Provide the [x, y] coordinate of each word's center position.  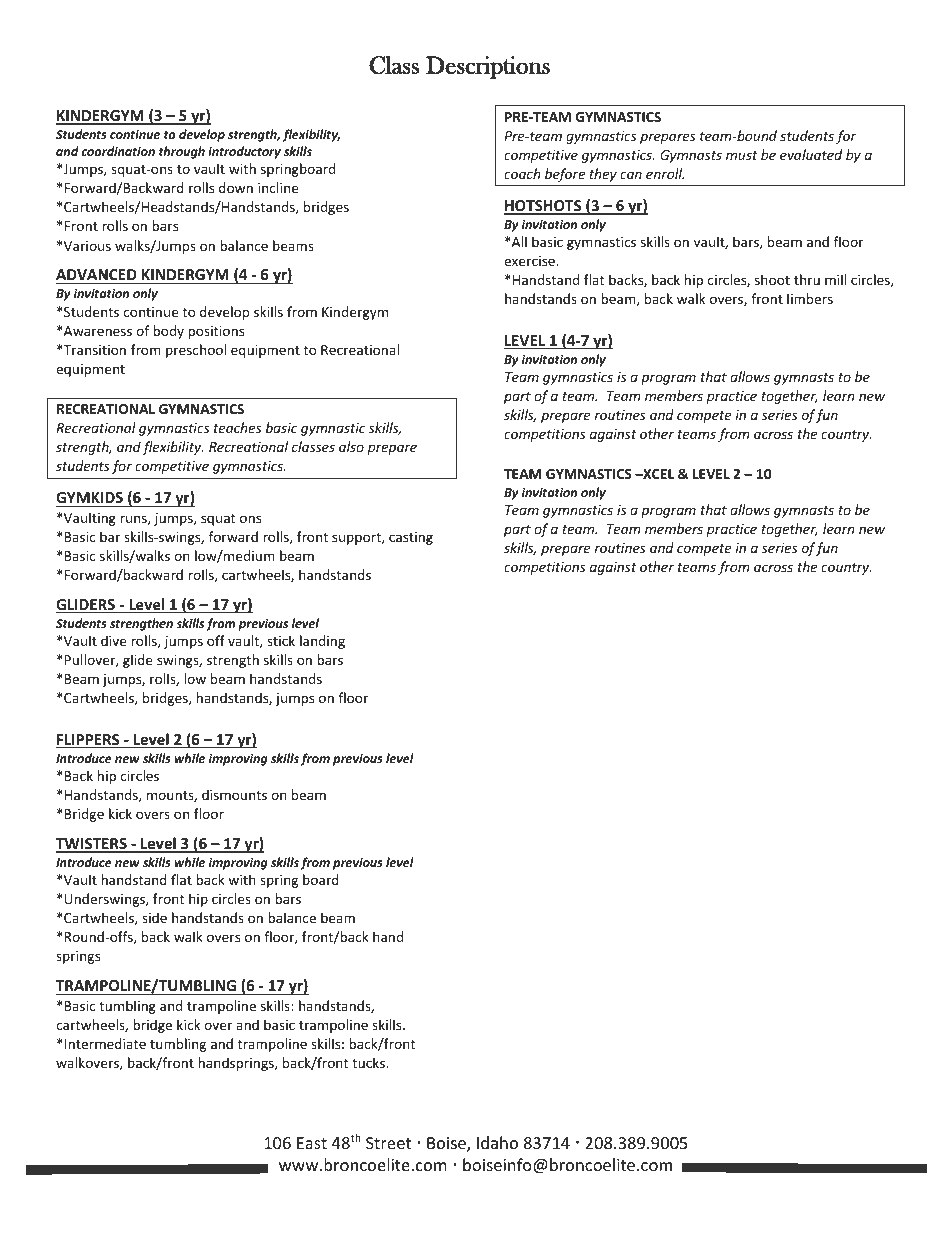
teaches [237, 427]
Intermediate [105, 1043]
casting [411, 538]
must [742, 155]
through [182, 152]
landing [322, 642]
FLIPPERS [89, 741]
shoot [772, 279]
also [351, 446]
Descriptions [488, 67]
